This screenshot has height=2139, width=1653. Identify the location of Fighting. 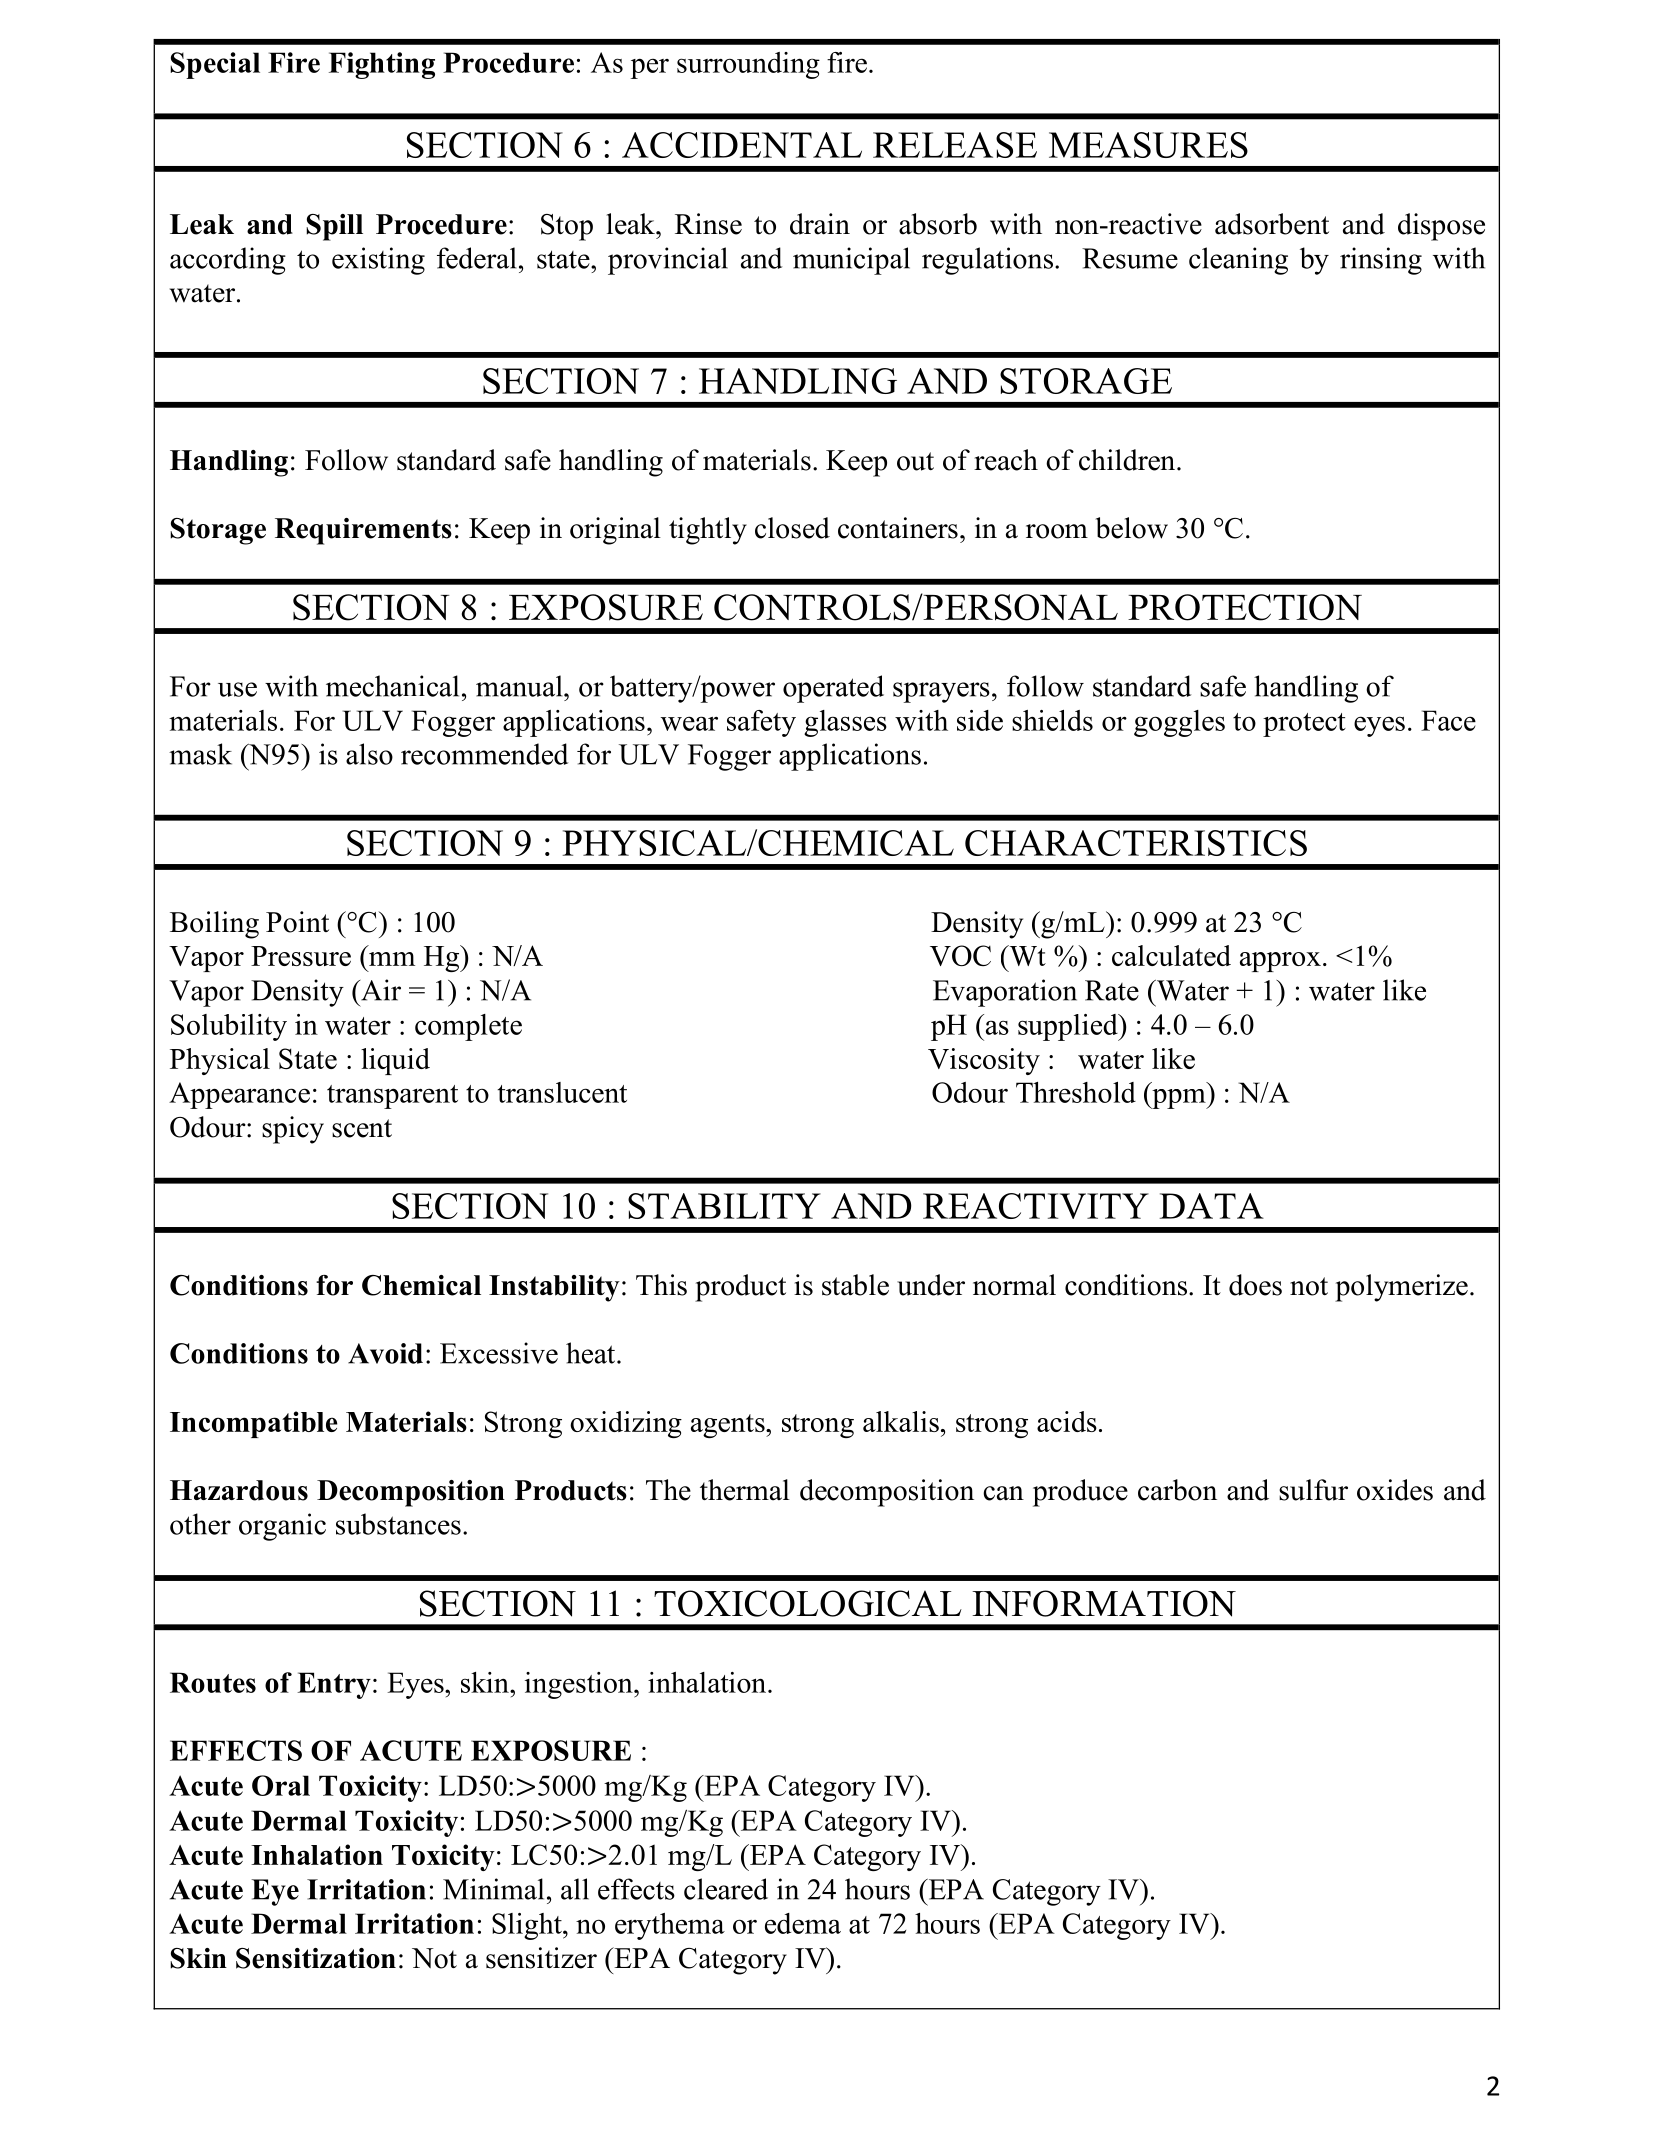
(382, 65).
